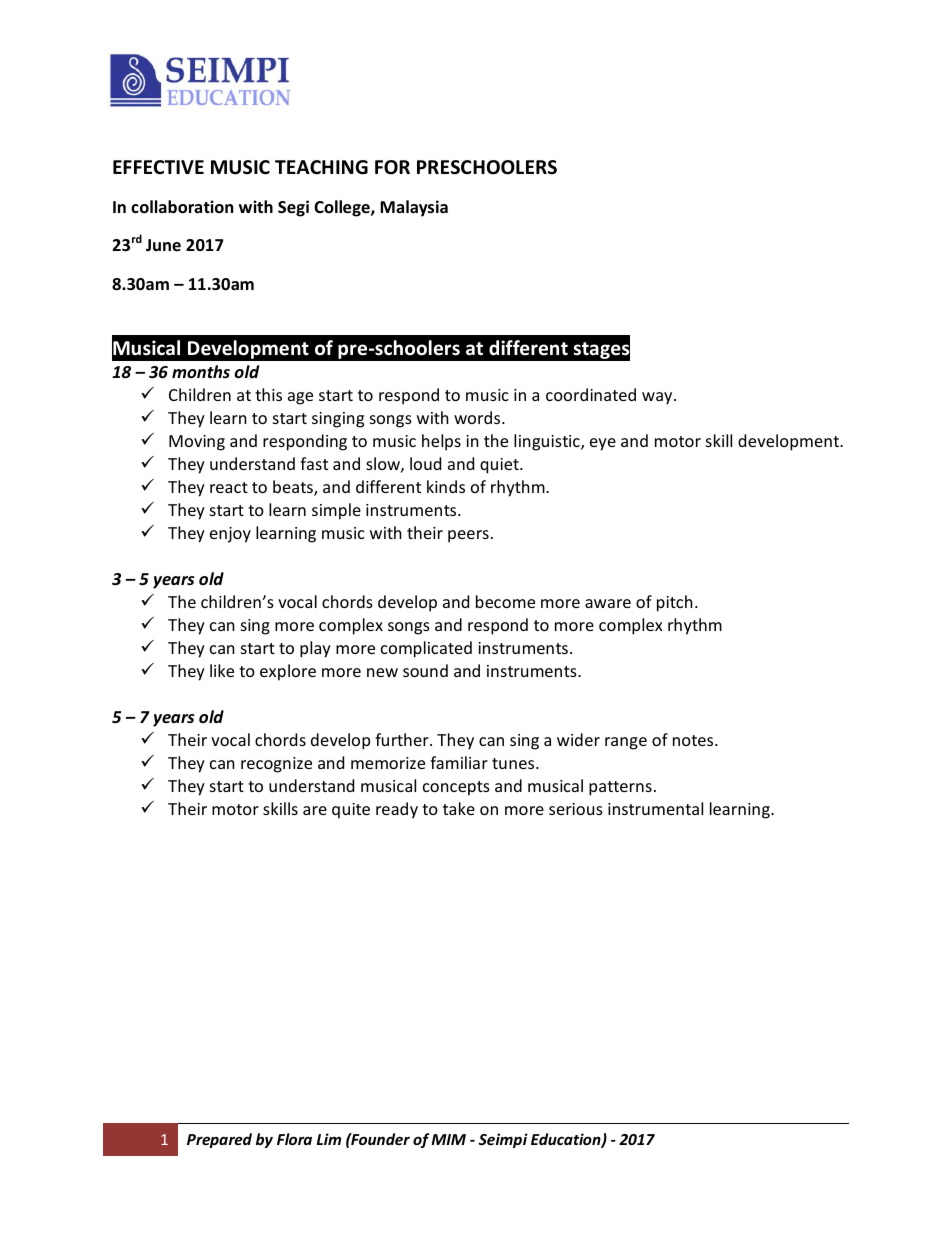 Image resolution: width=952 pixels, height=1233 pixels. Describe the element at coordinates (448, 1139) in the document. I see `MIM` at that location.
